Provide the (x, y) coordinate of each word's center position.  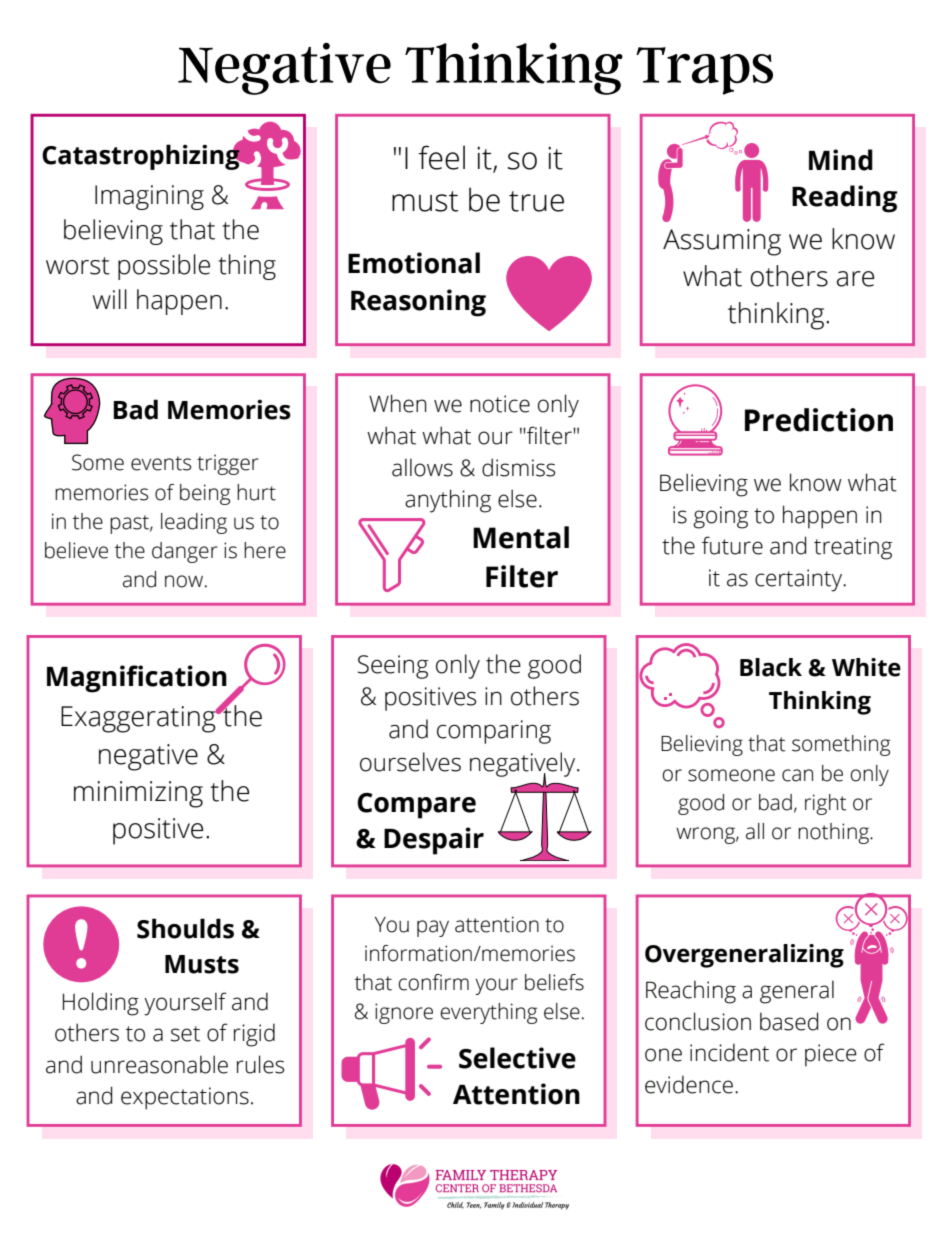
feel (441, 157)
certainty (800, 580)
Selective (517, 1058)
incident (729, 1052)
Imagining (149, 197)
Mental (521, 537)
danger (185, 552)
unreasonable (159, 1064)
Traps (704, 71)
